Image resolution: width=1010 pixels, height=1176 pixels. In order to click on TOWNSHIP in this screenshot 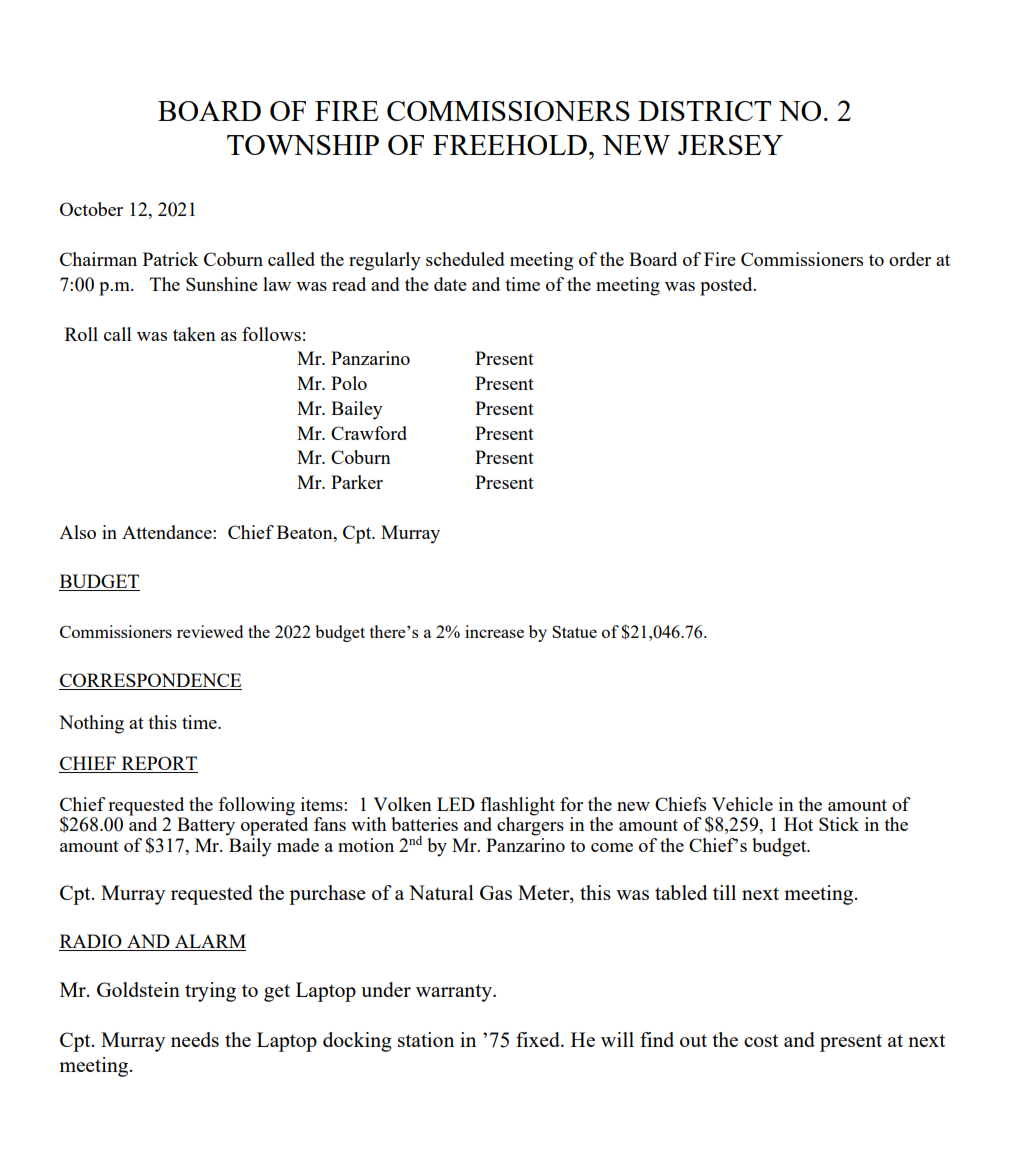, I will do `click(303, 145)`.
